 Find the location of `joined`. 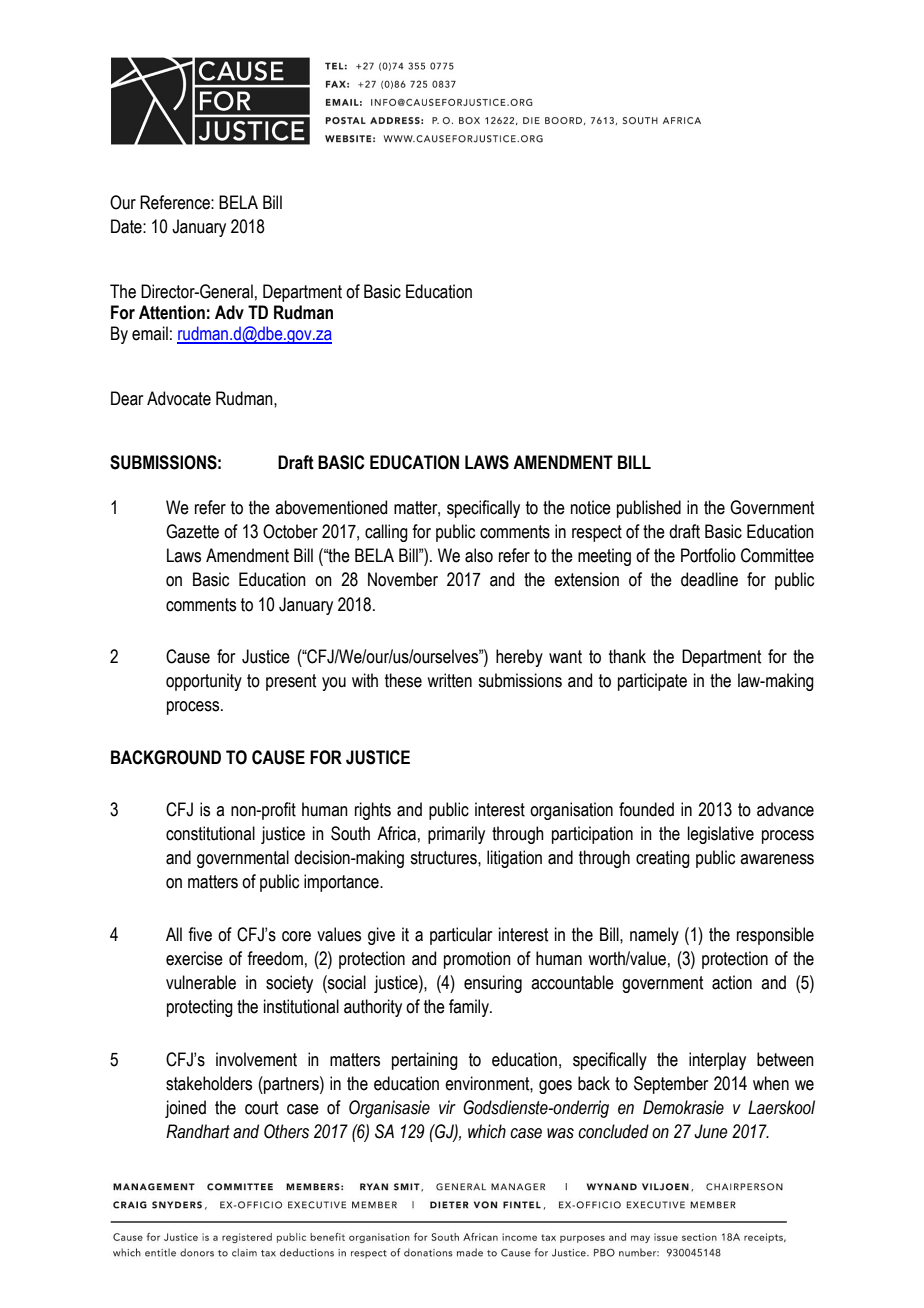

joined is located at coordinates (185, 1109).
